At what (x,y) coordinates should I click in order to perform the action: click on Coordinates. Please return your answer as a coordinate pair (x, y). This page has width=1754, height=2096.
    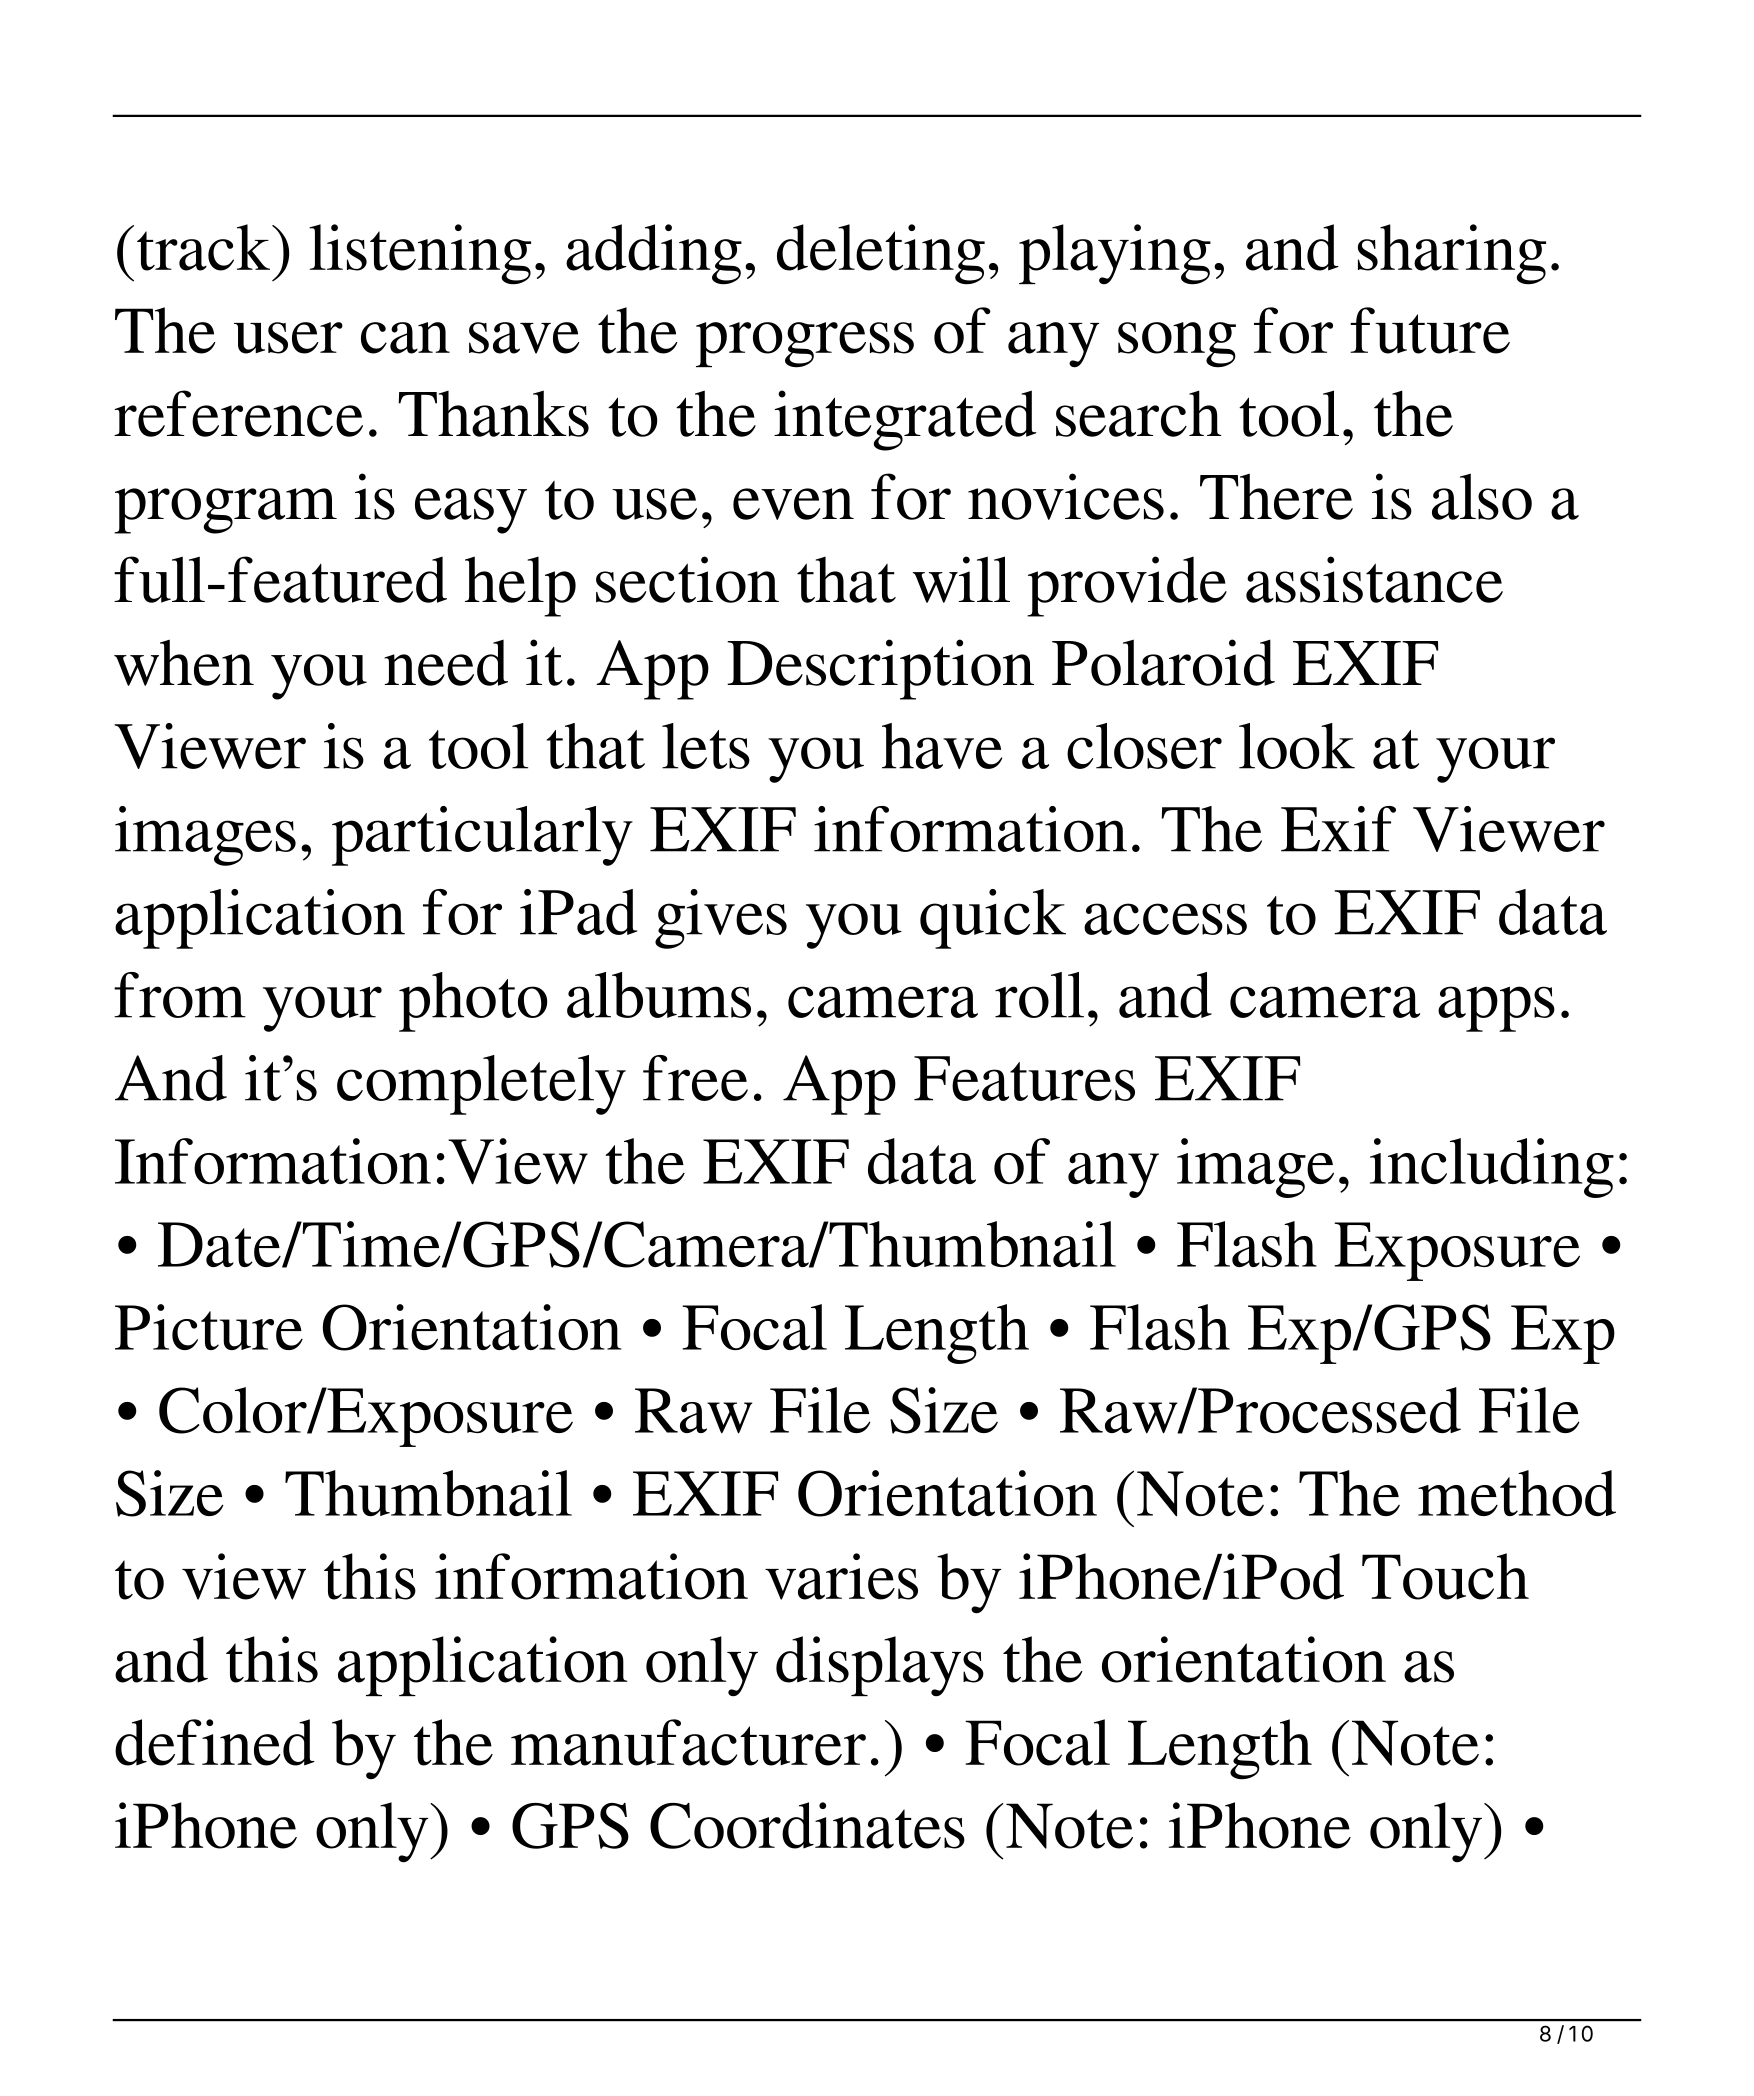
    Looking at the image, I should click on (807, 1825).
